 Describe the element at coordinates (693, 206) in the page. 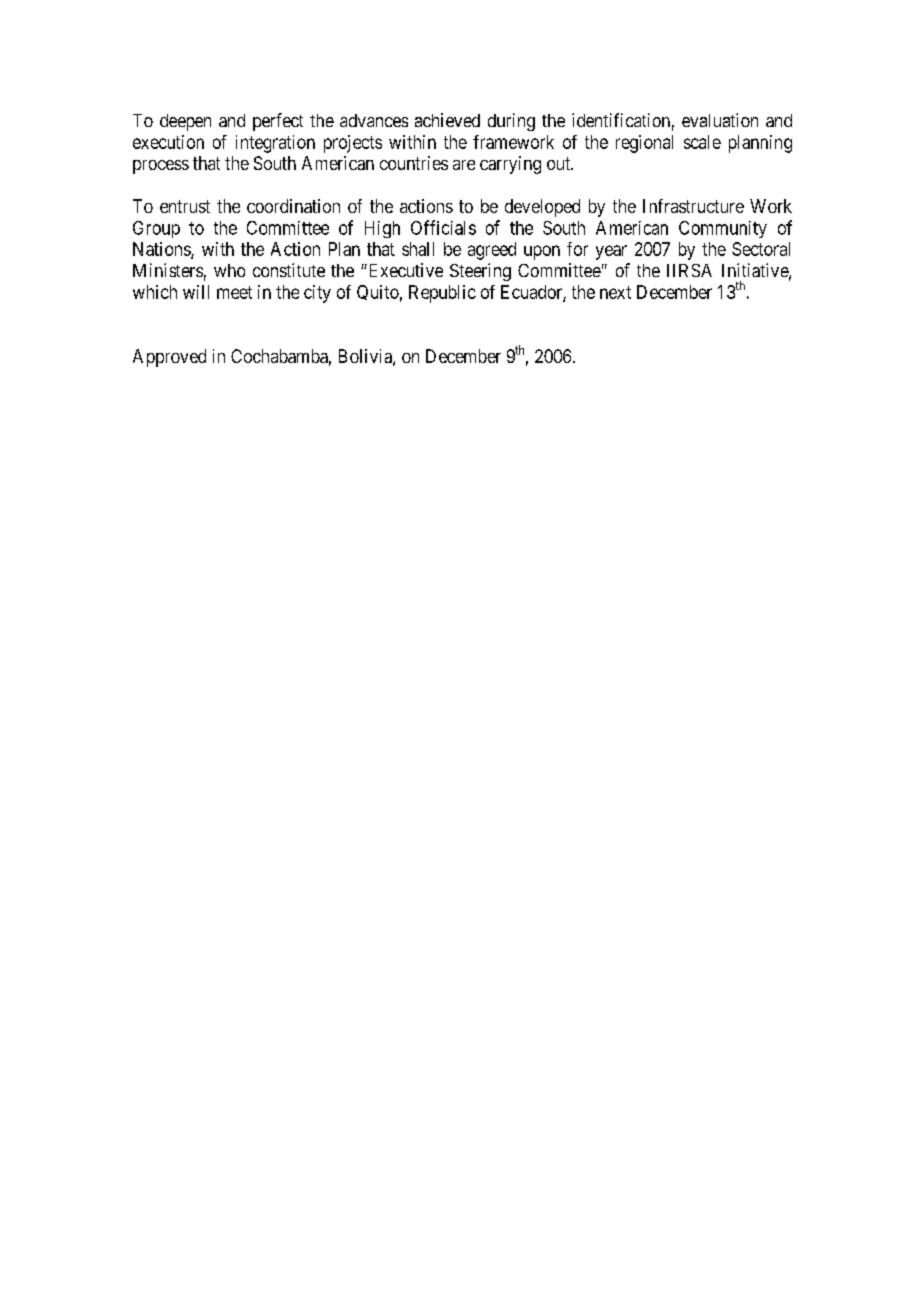

I see `Infrastructure` at that location.
